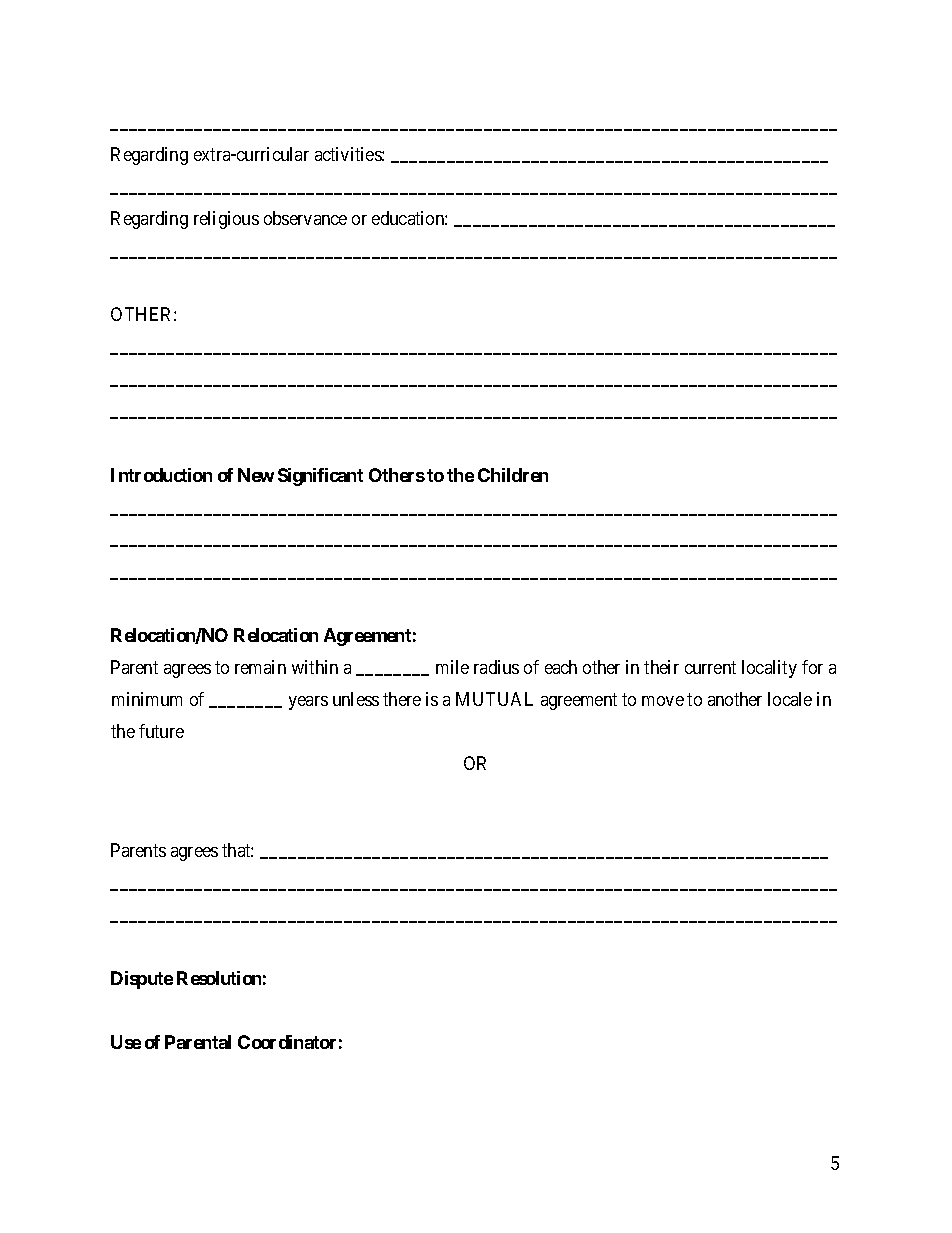  Describe the element at coordinates (663, 701) in the screenshot. I see `move` at that location.
